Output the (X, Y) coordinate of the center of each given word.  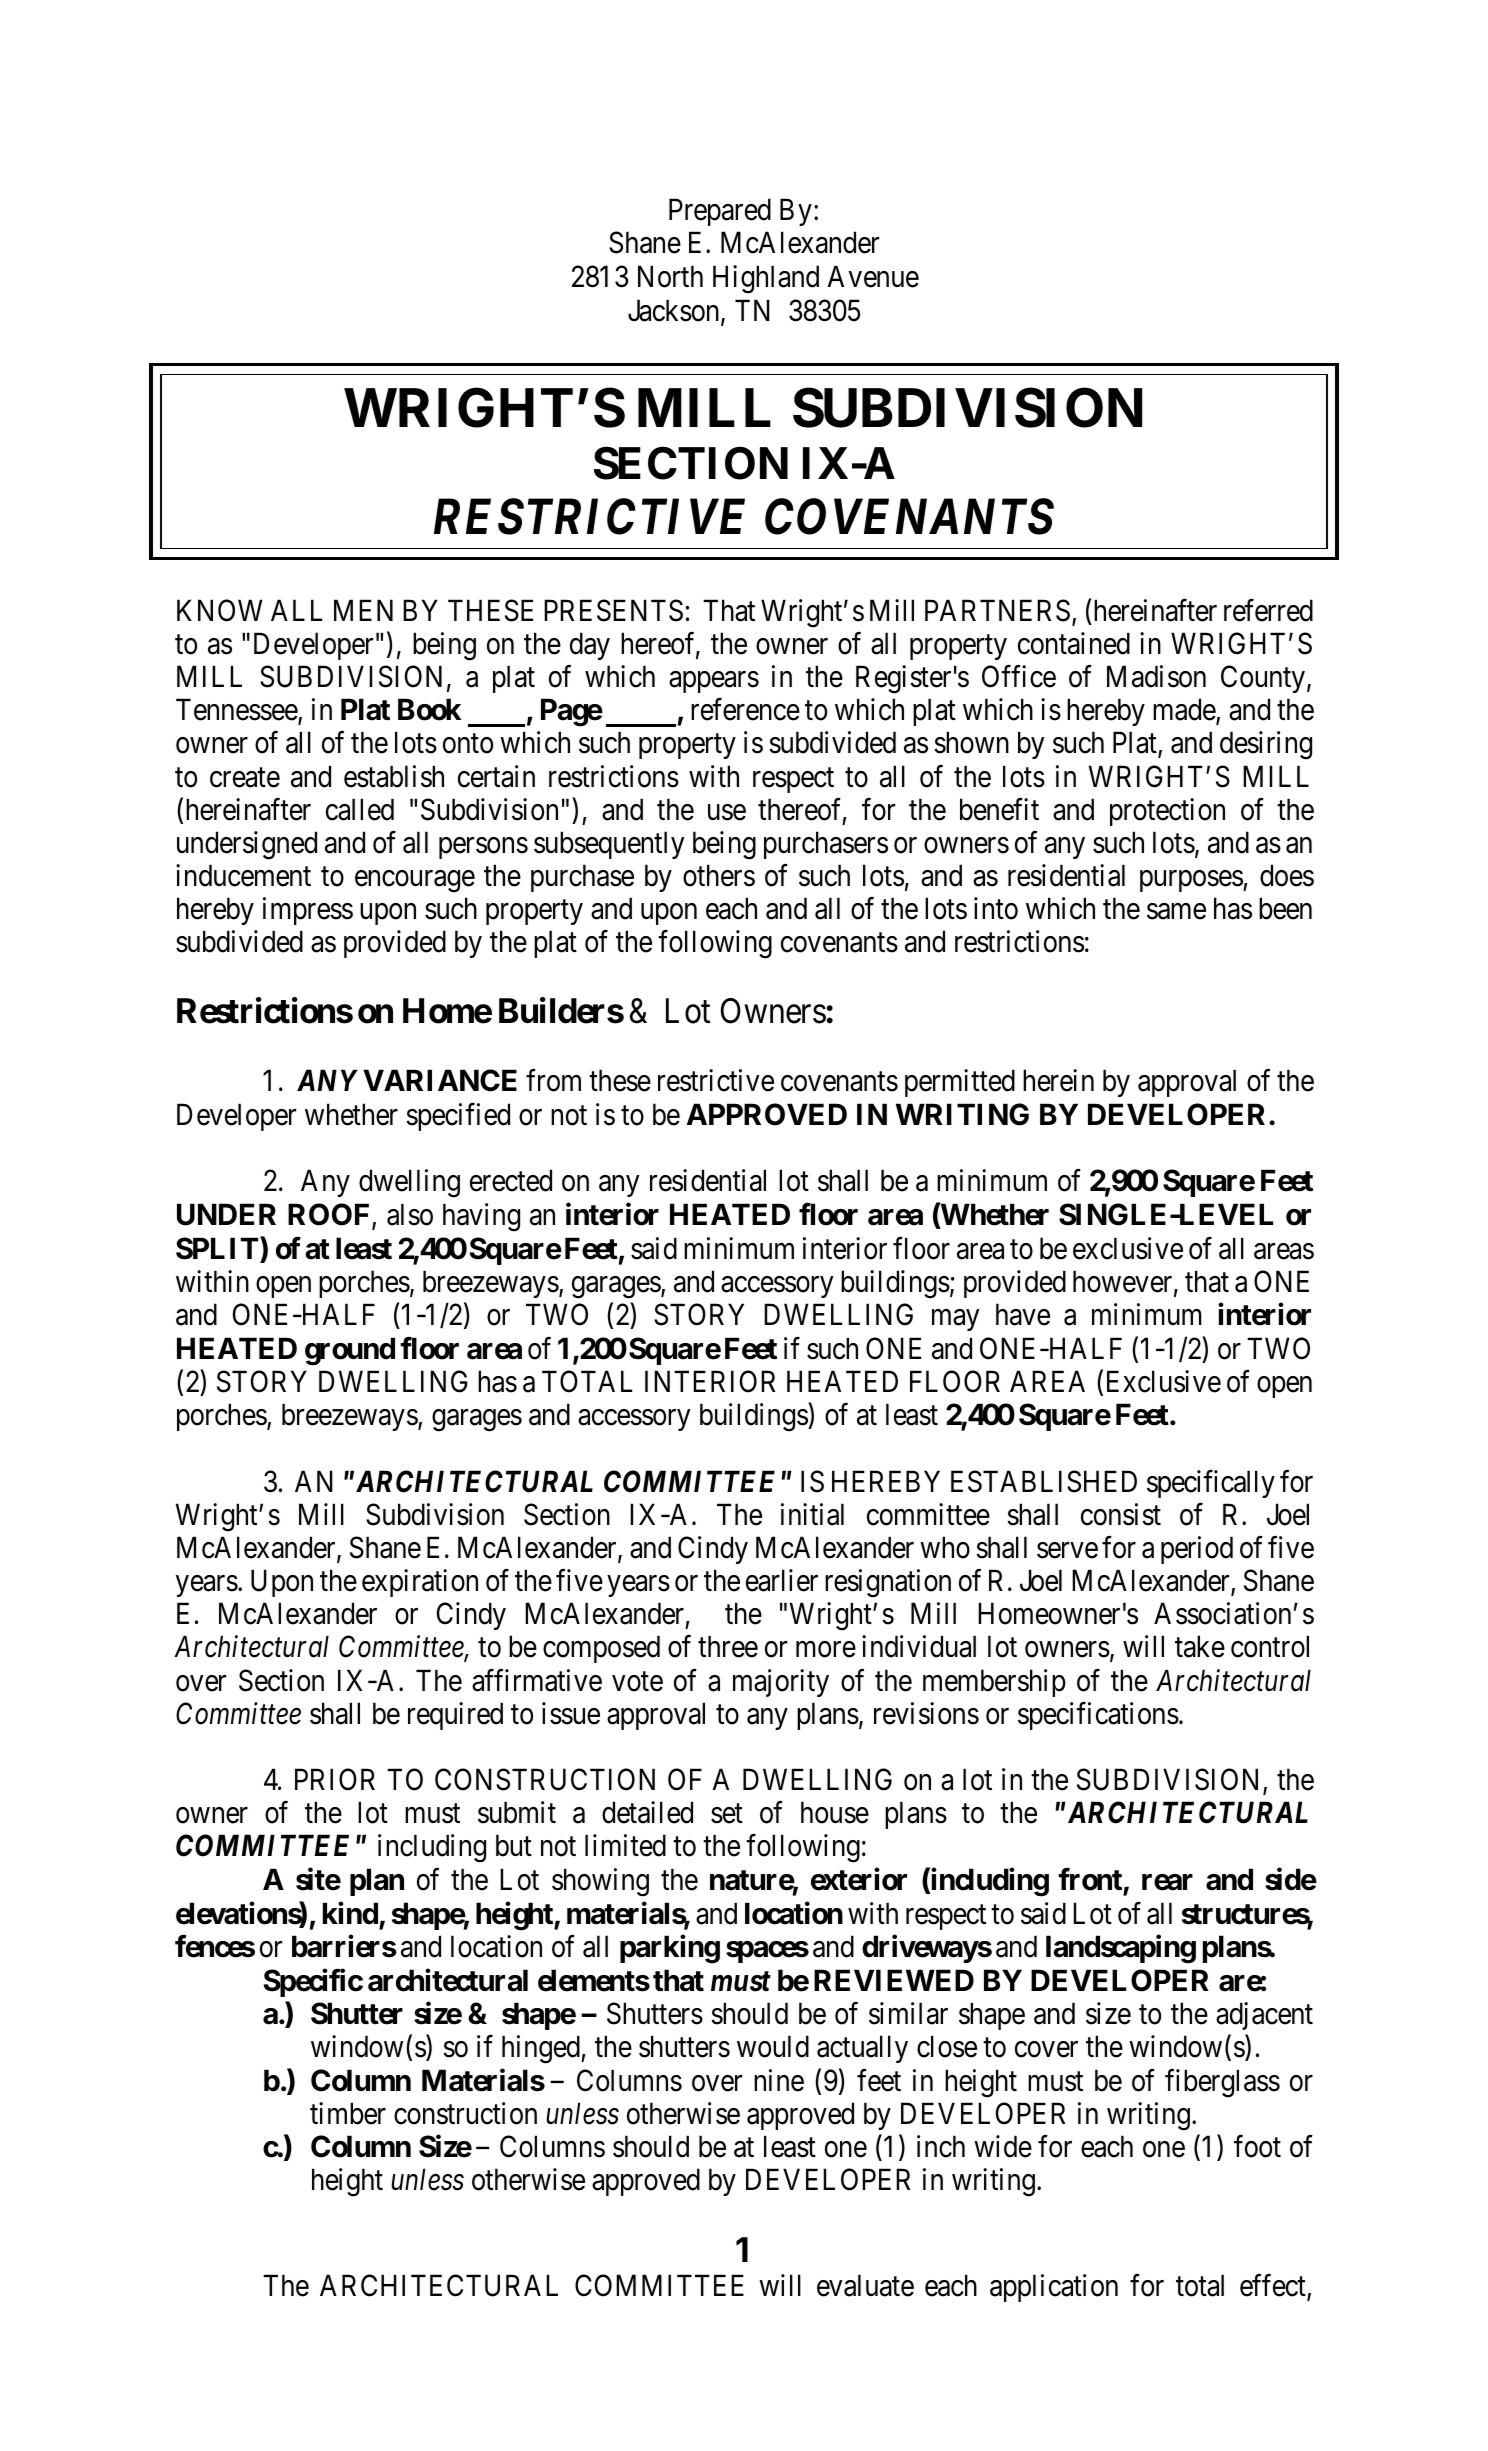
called (360, 809)
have (1023, 1314)
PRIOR (335, 1779)
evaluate (865, 2286)
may (955, 1320)
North (670, 277)
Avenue (873, 277)
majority (781, 1683)
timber (348, 2113)
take (1200, 1647)
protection (1167, 812)
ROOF (330, 1215)
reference (745, 709)
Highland (766, 280)
